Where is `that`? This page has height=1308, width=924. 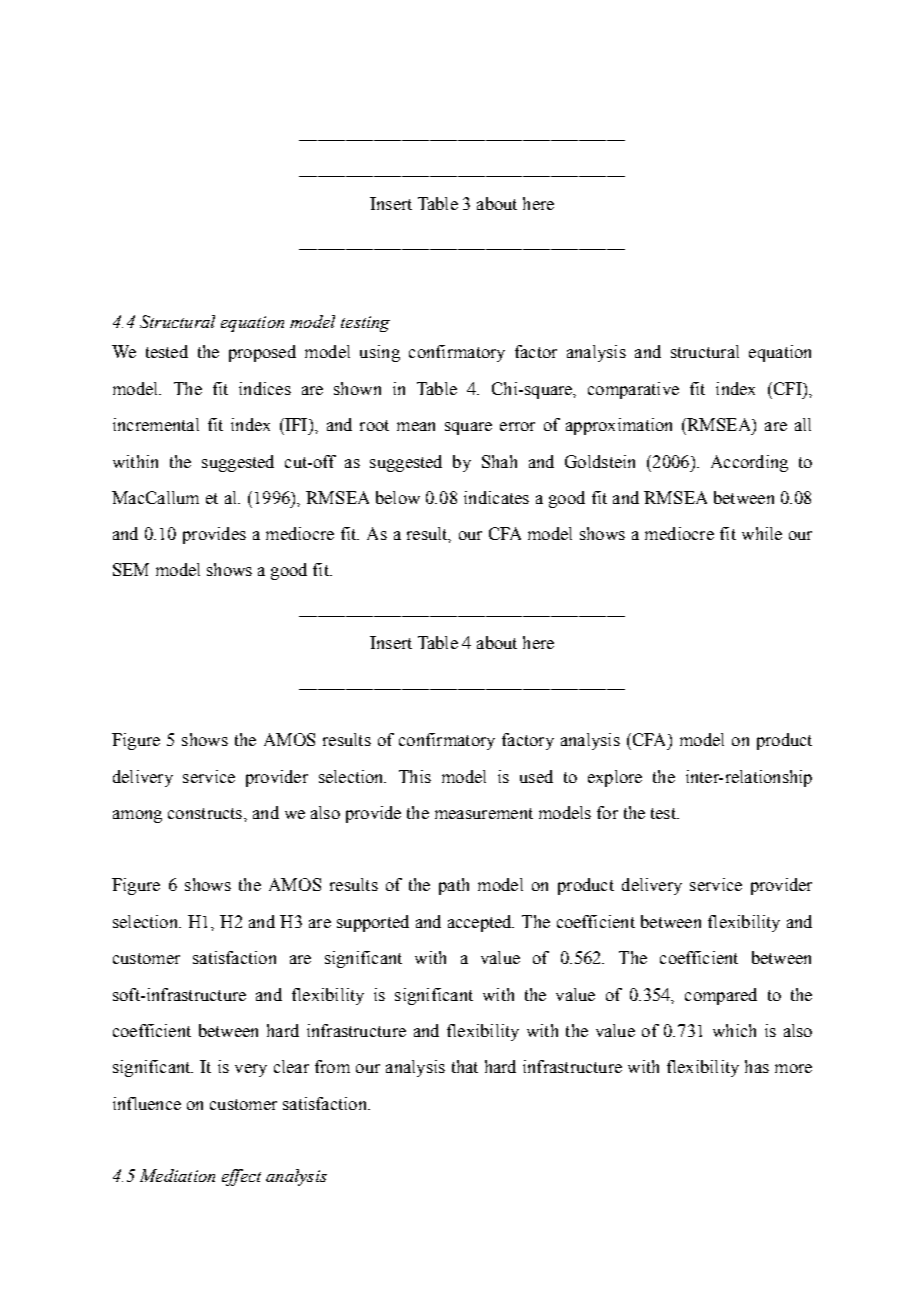 that is located at coordinates (465, 1066).
